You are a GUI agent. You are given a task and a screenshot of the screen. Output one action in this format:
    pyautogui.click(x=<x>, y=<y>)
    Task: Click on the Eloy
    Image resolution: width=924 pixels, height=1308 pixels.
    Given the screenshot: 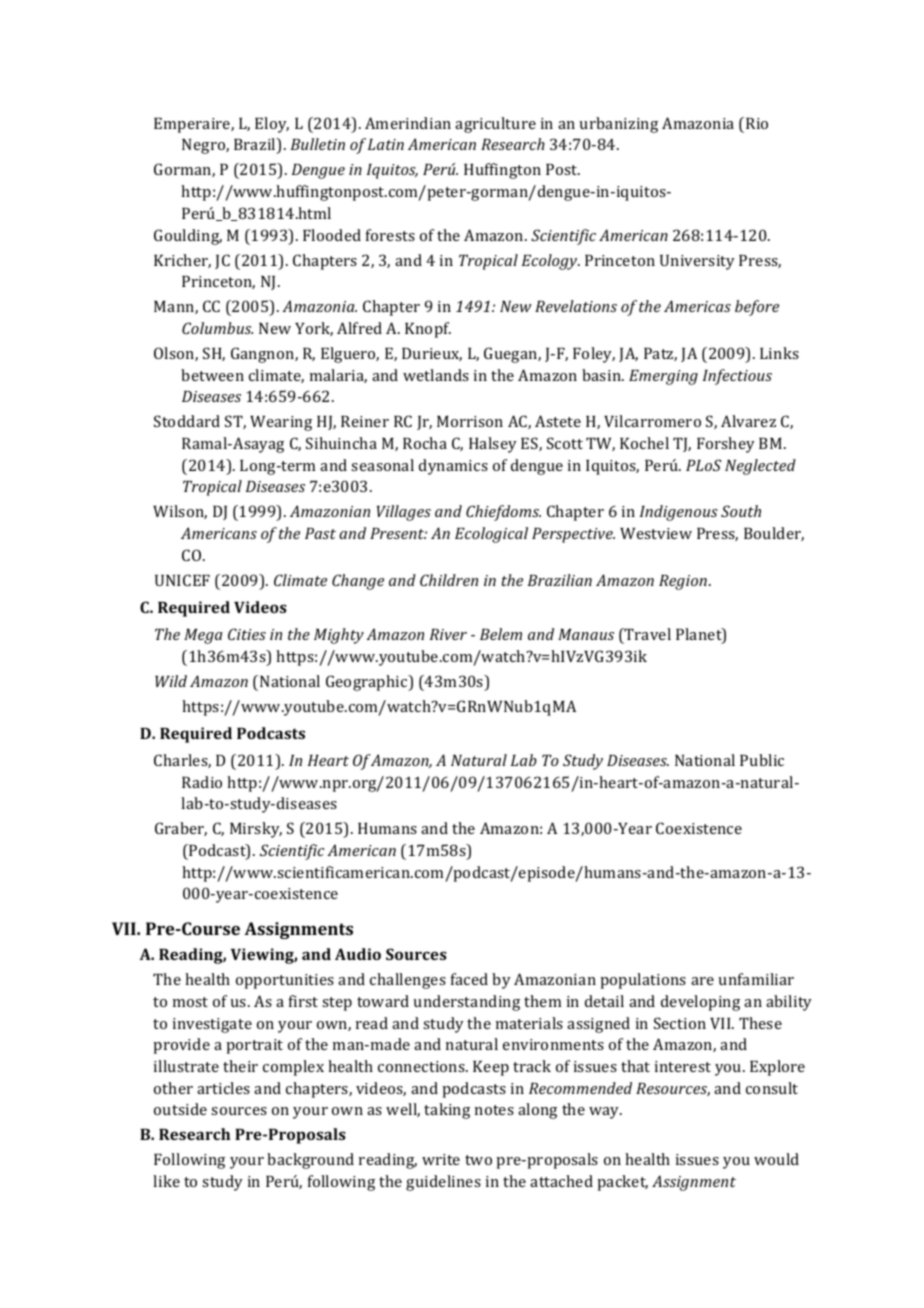 What is the action you would take?
    pyautogui.click(x=272, y=125)
